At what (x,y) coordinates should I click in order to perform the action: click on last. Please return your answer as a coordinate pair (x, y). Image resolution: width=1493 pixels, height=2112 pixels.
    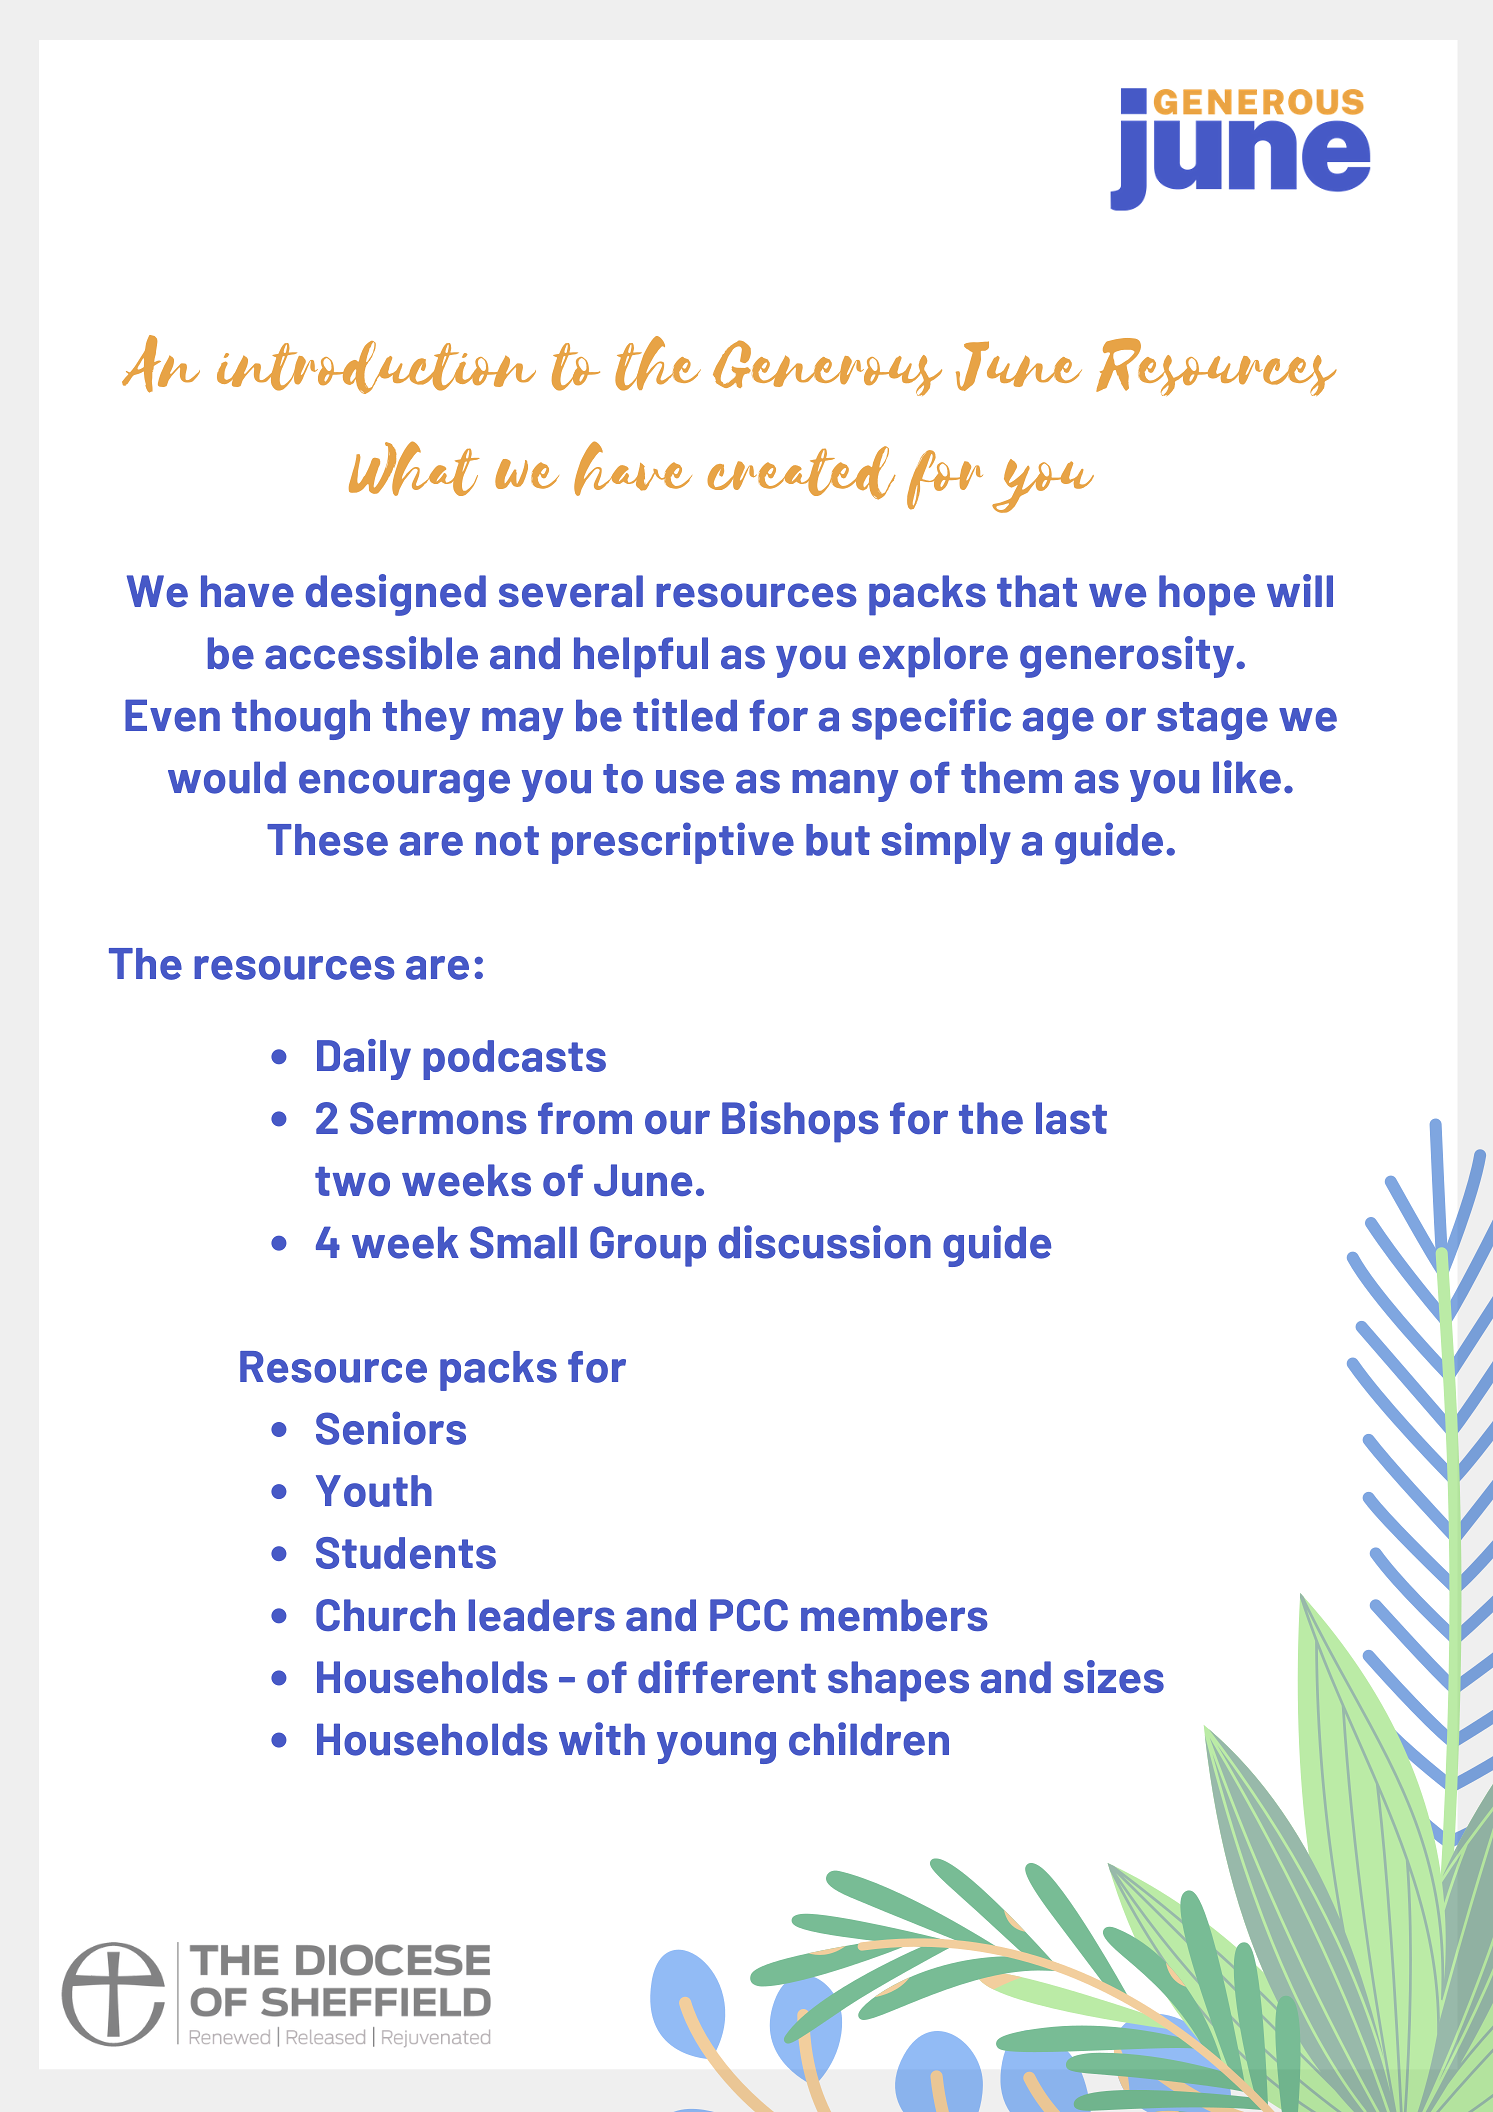
    Looking at the image, I should click on (1071, 1118).
